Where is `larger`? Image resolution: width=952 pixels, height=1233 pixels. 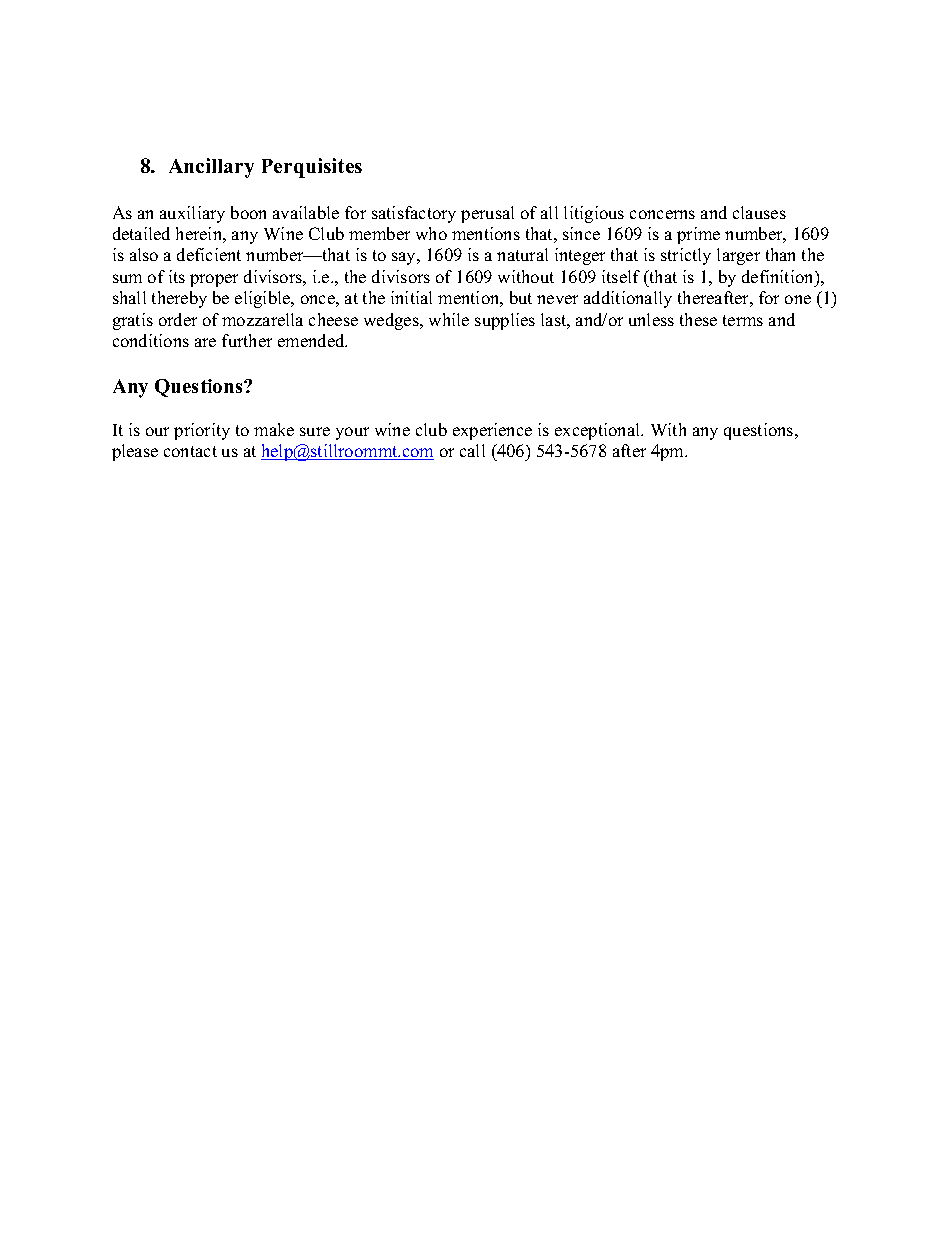
larger is located at coordinates (738, 256).
